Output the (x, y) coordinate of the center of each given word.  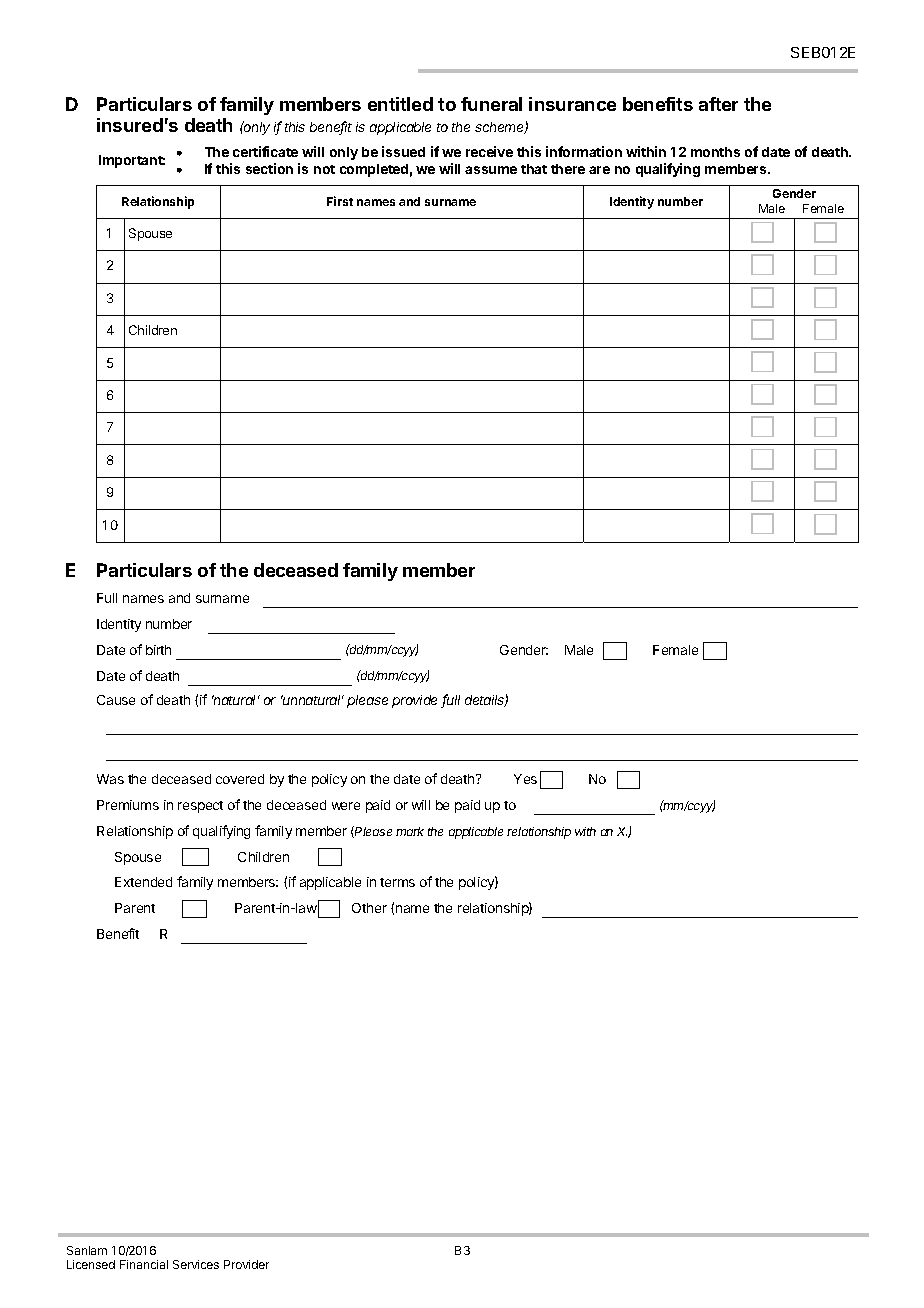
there (568, 169)
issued (403, 151)
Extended (143, 882)
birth (158, 650)
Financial (144, 1264)
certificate (265, 151)
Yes (525, 779)
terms (397, 882)
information (584, 151)
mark (410, 831)
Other (369, 908)
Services (196, 1264)
